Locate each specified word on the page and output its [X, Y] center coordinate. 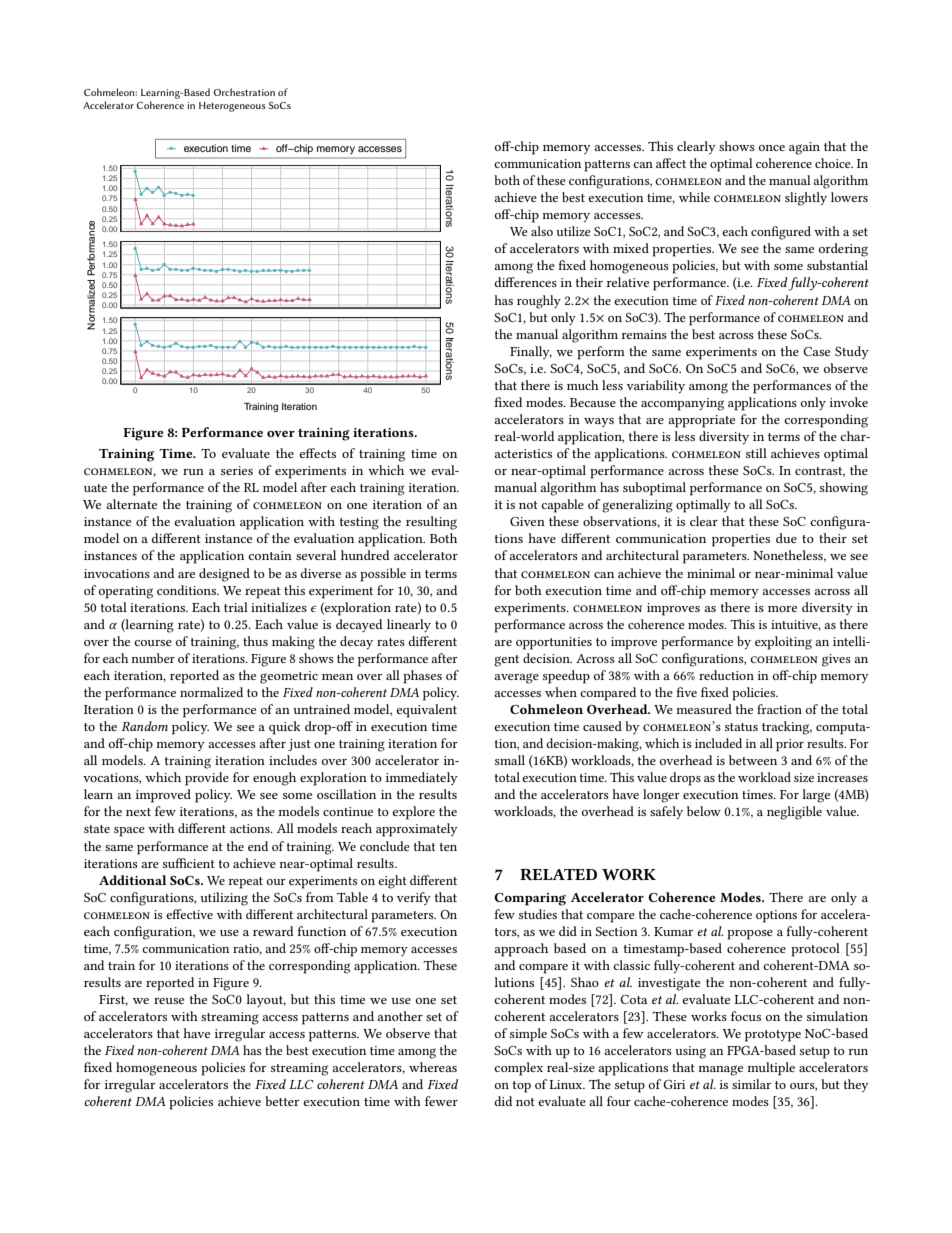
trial [236, 607]
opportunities [554, 643]
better [282, 1101]
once [772, 148]
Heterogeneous [232, 107]
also [542, 231]
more [782, 609]
